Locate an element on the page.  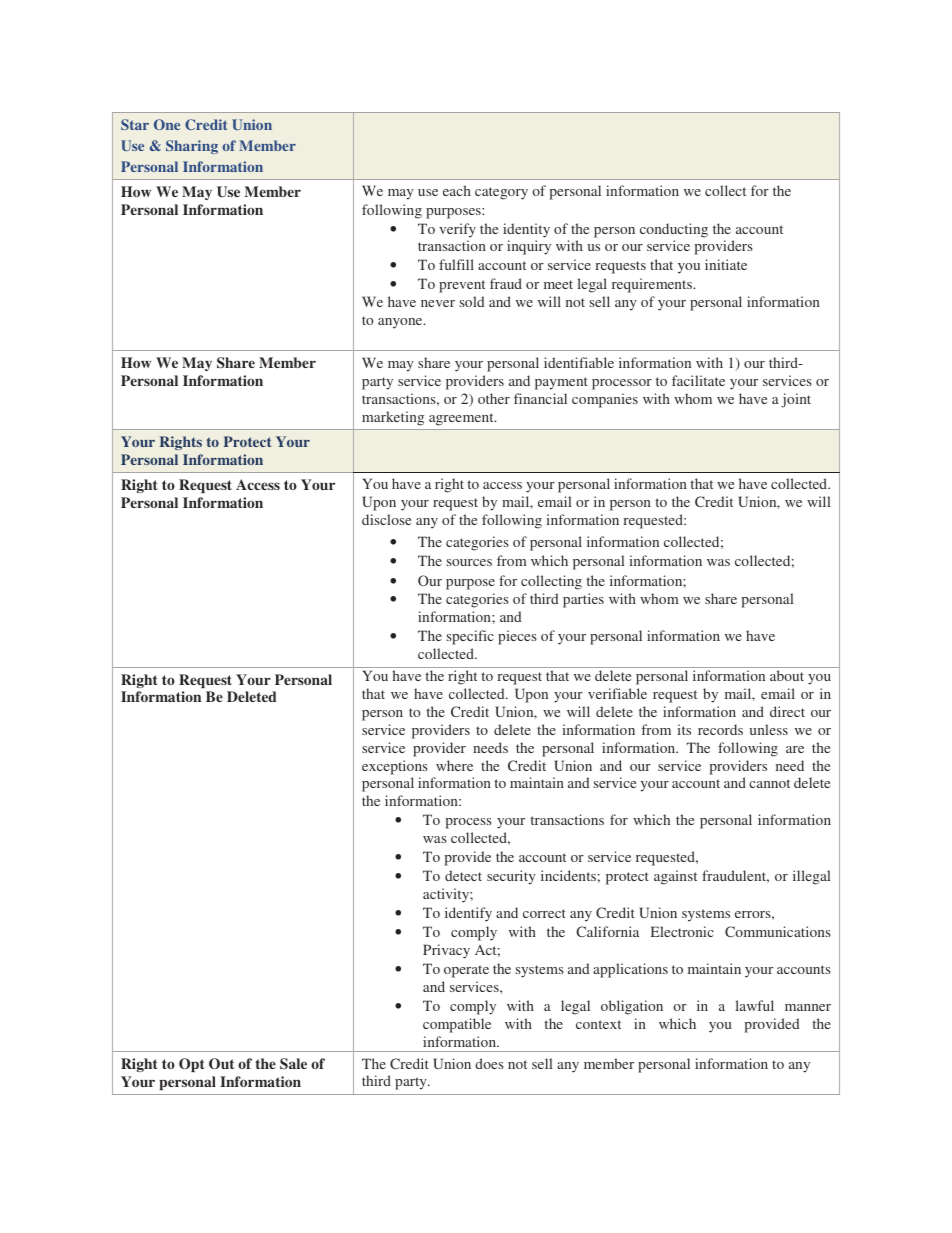
other is located at coordinates (494, 398).
